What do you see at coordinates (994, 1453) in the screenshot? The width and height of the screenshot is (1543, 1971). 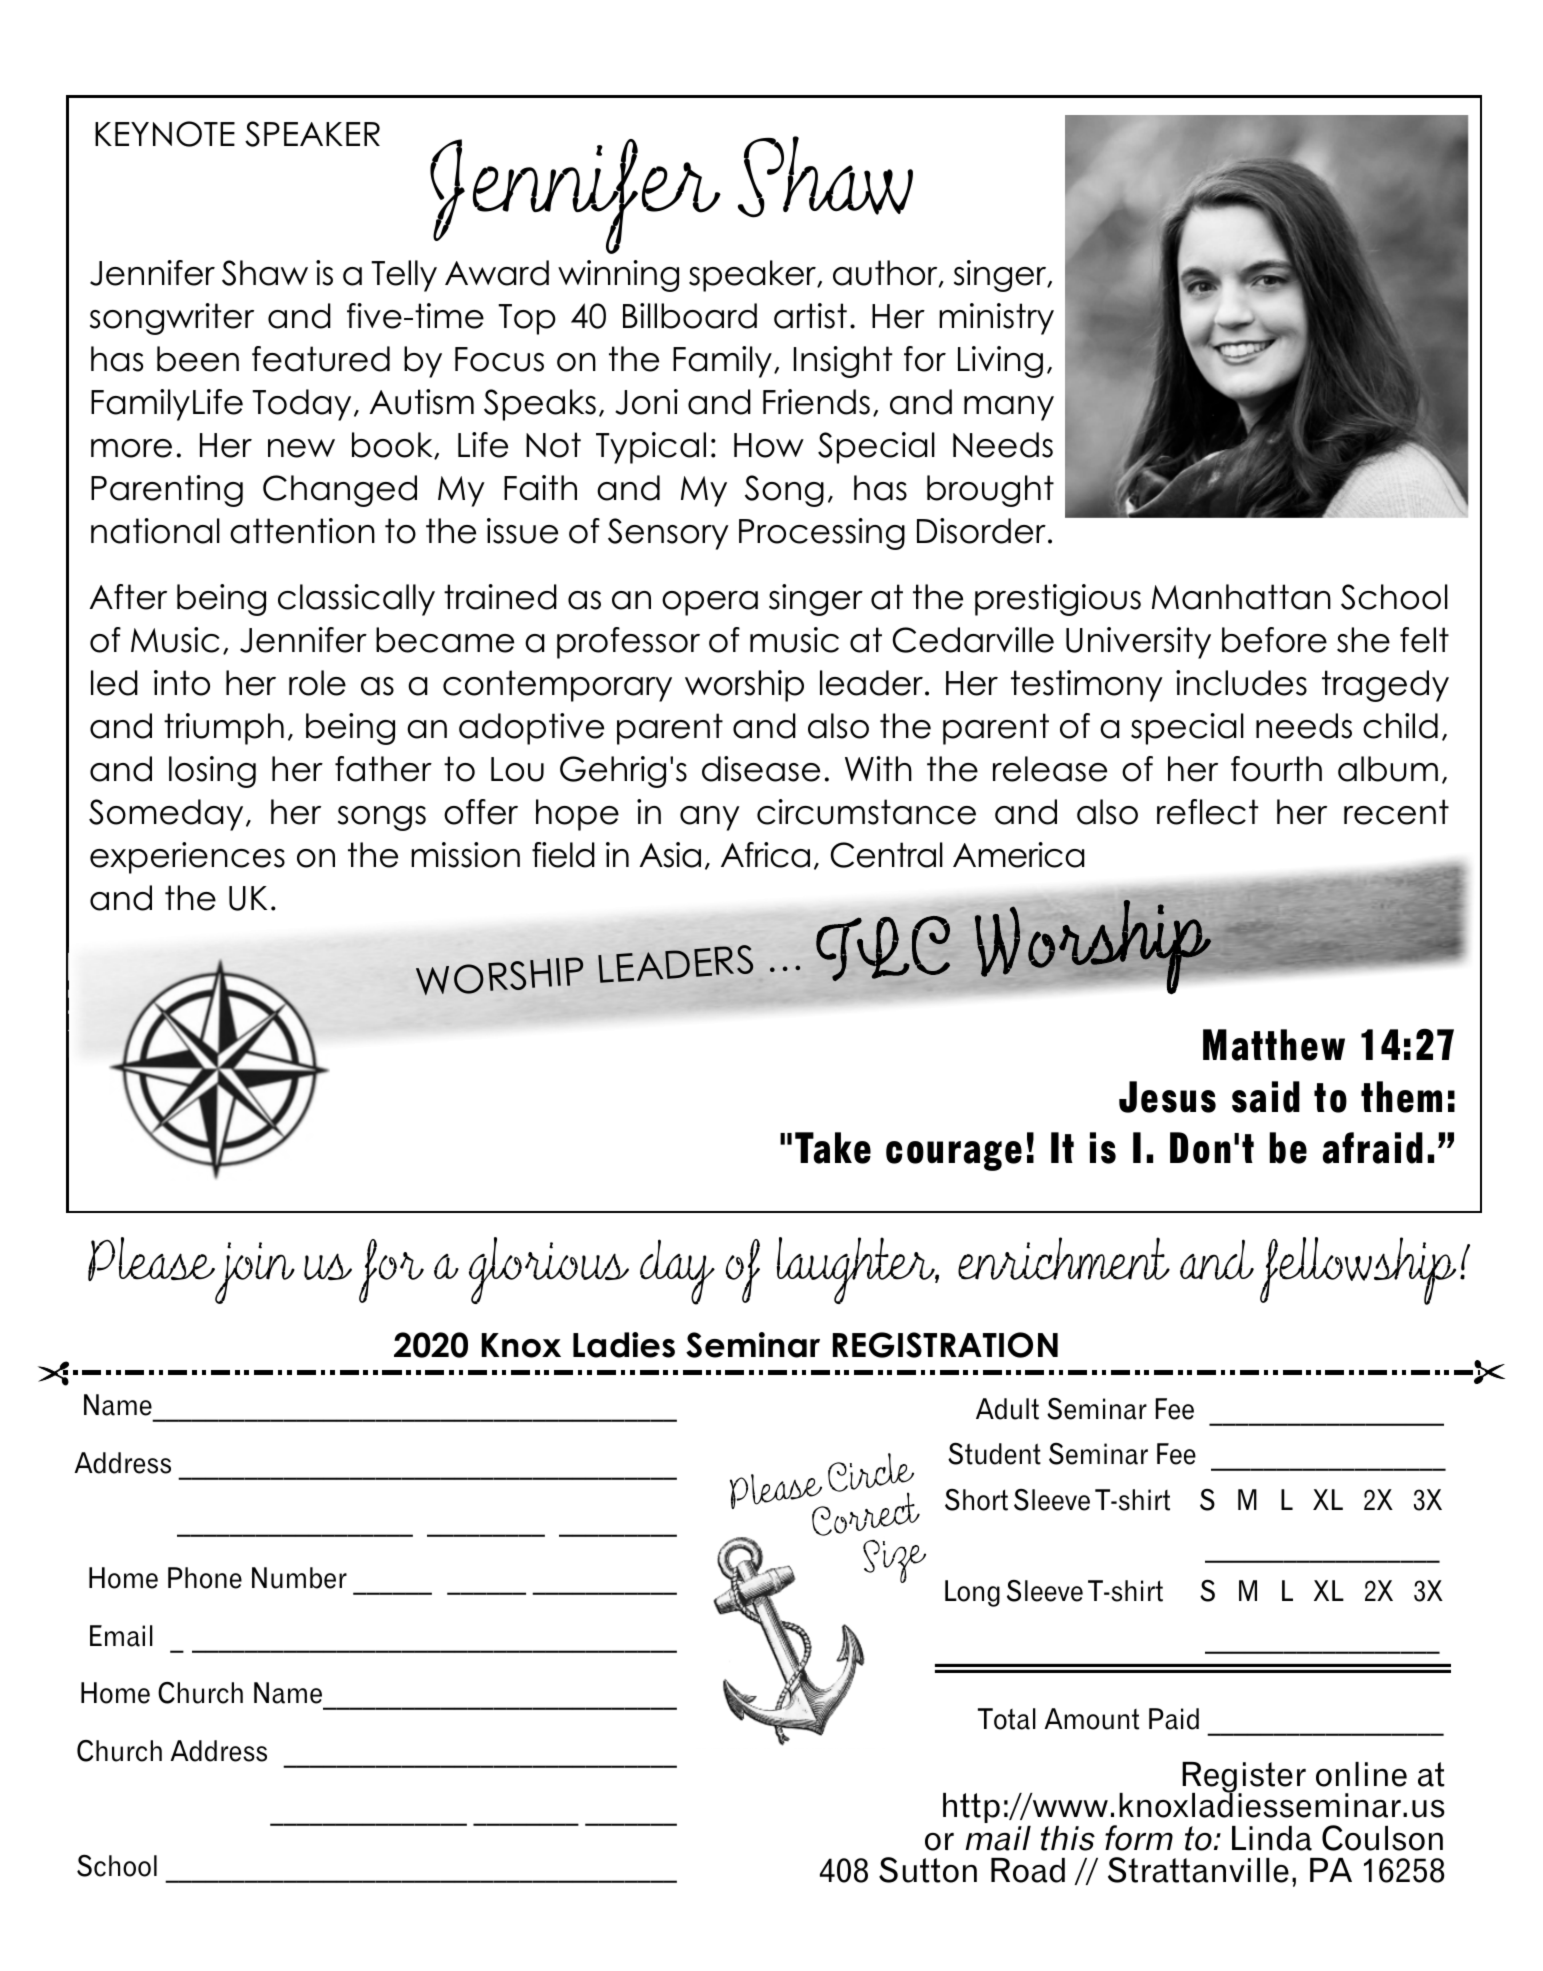 I see `Student` at bounding box center [994, 1453].
